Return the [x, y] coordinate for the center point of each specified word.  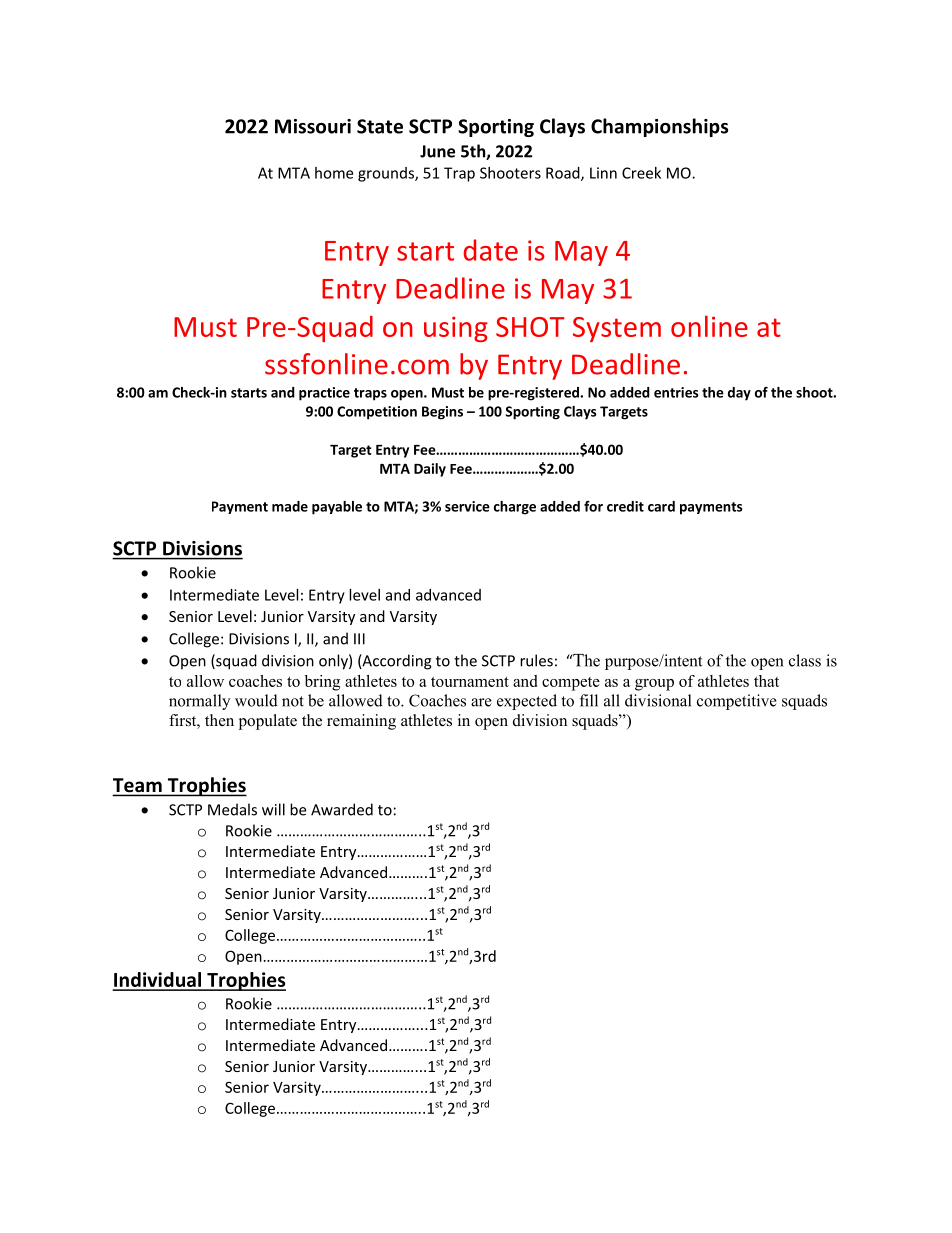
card [661, 506]
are [481, 702]
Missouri [313, 126]
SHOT [530, 327]
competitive [737, 702]
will [273, 809]
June [437, 151]
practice [324, 394]
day [739, 394]
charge [515, 508]
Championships [659, 127]
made [290, 506]
